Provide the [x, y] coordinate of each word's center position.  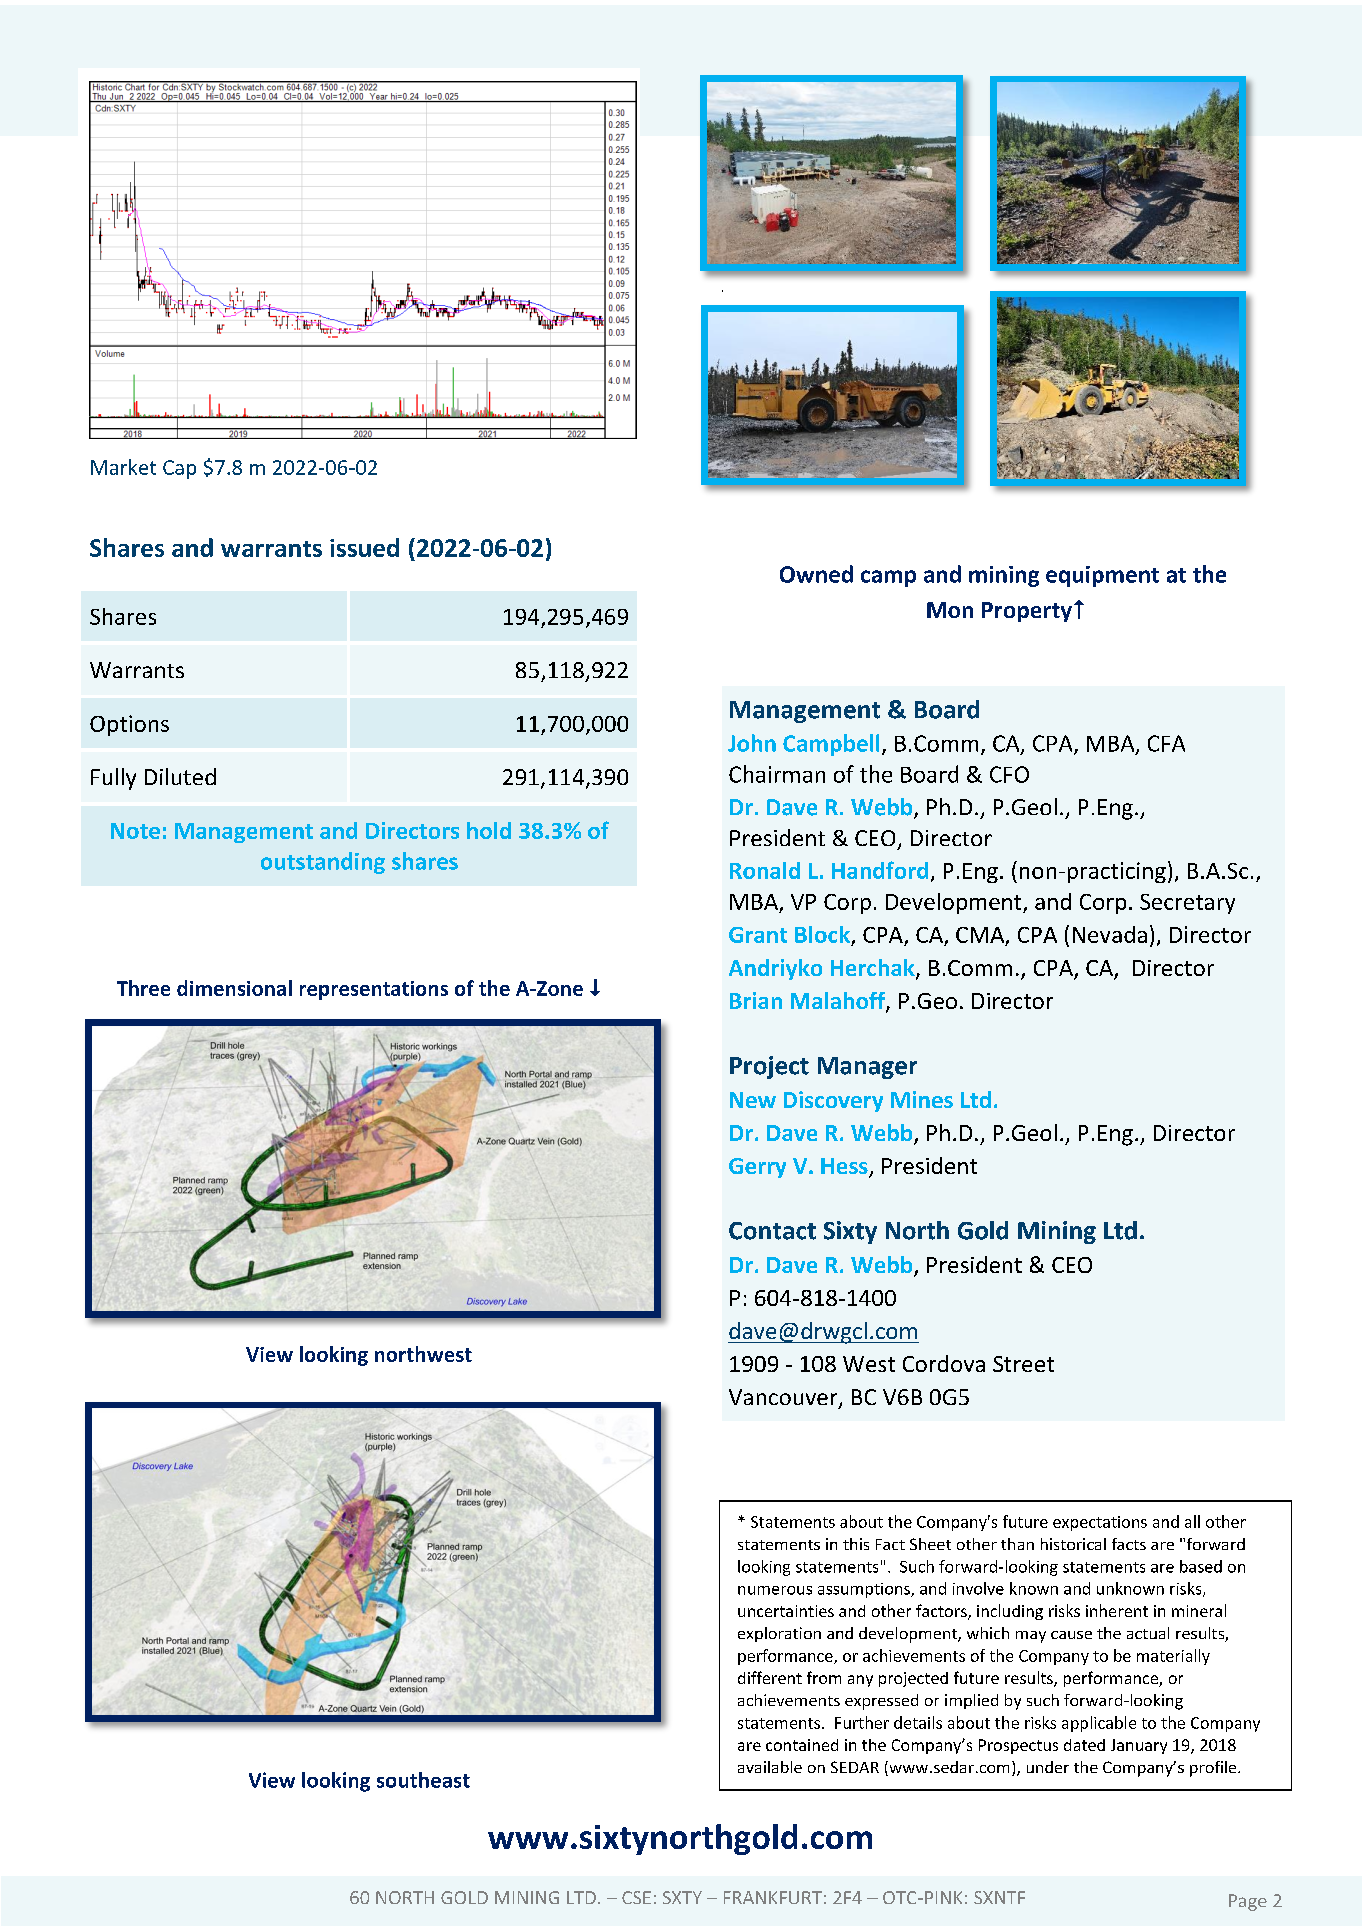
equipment [1102, 576]
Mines [922, 1099]
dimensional [234, 988]
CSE [636, 1897]
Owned [816, 574]
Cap [179, 469]
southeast [423, 1780]
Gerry [757, 1168]
